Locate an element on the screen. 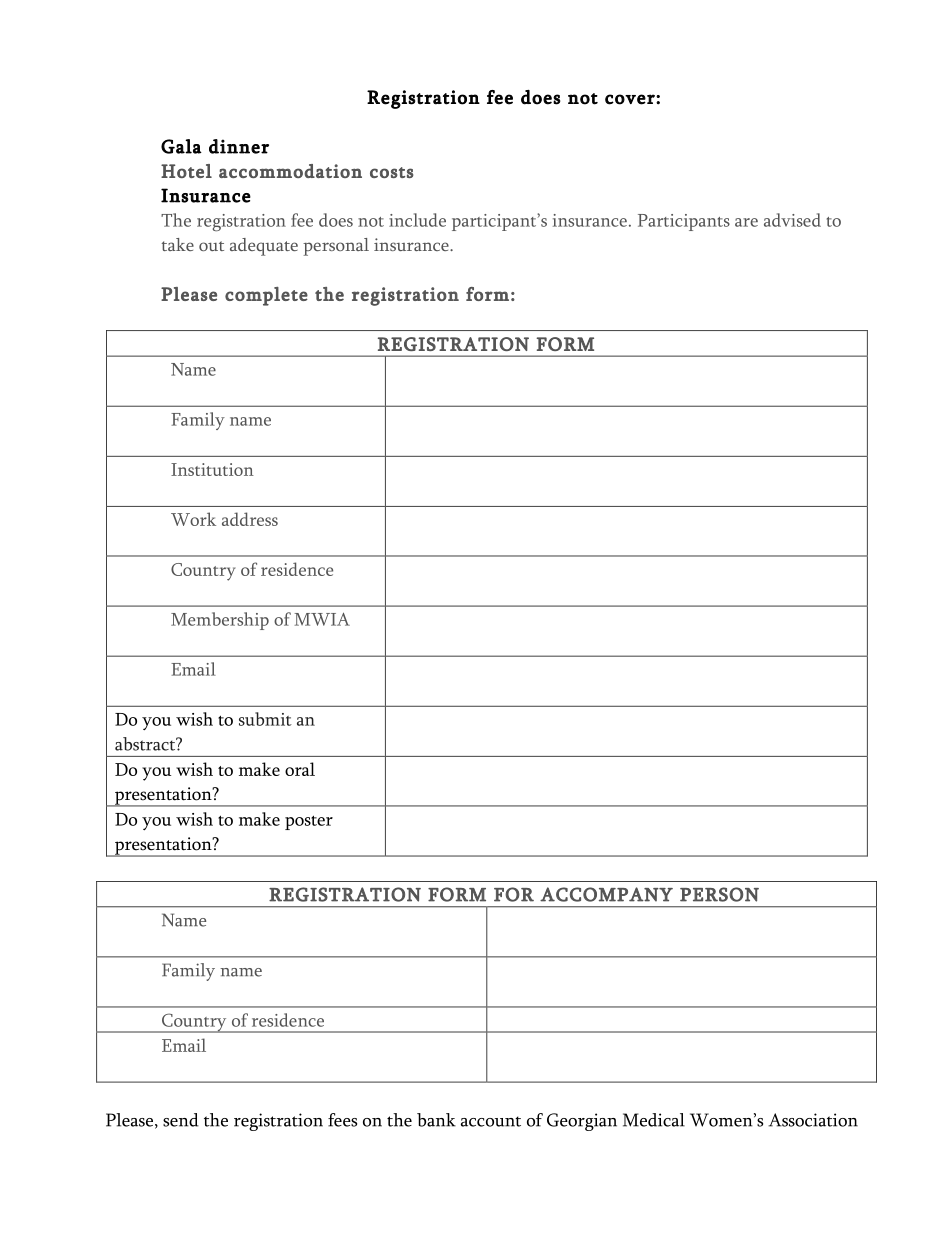 The image size is (952, 1233). advised is located at coordinates (792, 220).
